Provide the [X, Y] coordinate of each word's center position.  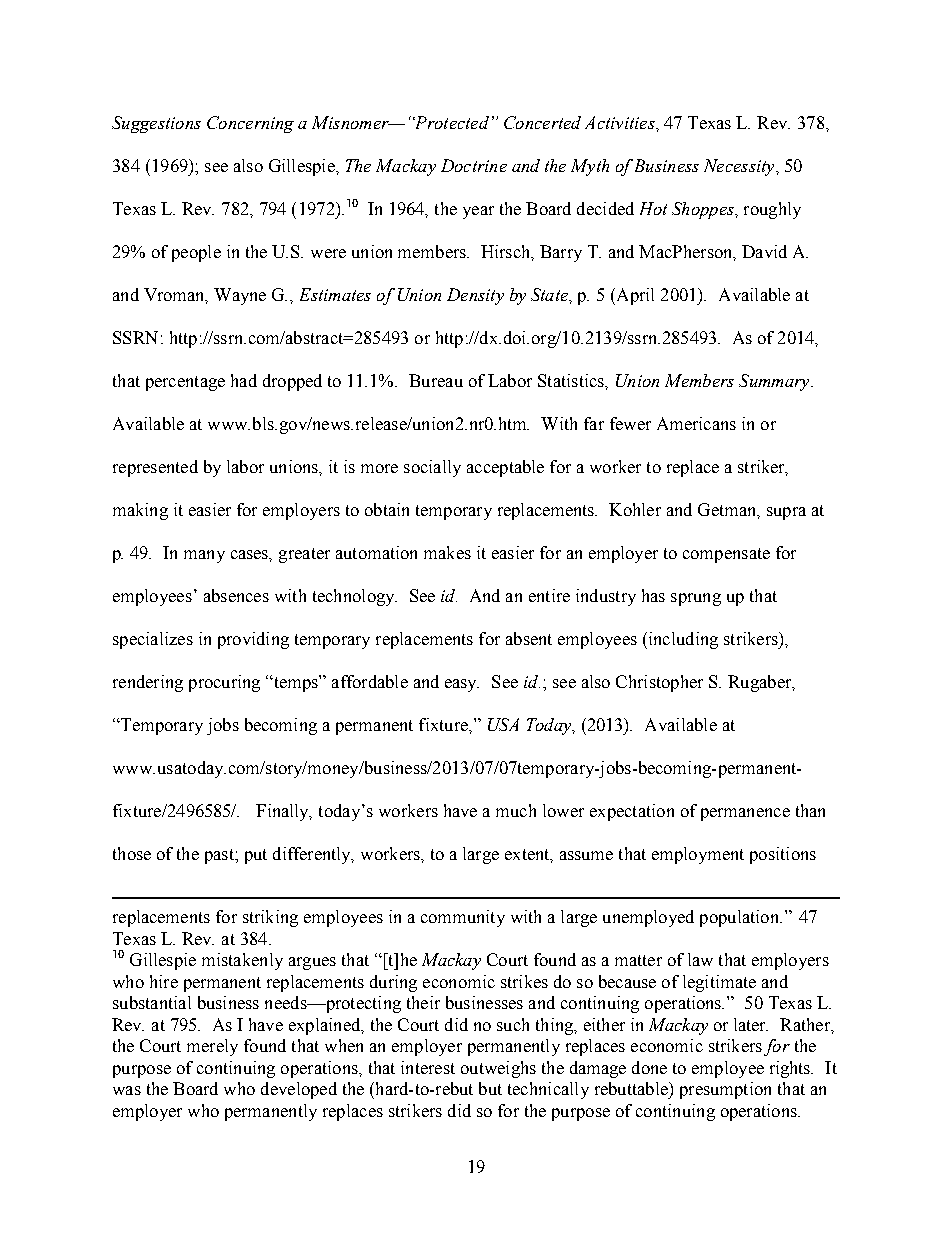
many [204, 556]
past [220, 856]
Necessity [740, 167]
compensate [726, 555]
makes [447, 552]
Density [475, 296]
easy [462, 685]
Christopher [659, 683]
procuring [224, 683]
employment [698, 855]
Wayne [240, 296]
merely [212, 1047]
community [463, 918]
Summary [775, 382]
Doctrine [474, 165]
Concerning [250, 124]
